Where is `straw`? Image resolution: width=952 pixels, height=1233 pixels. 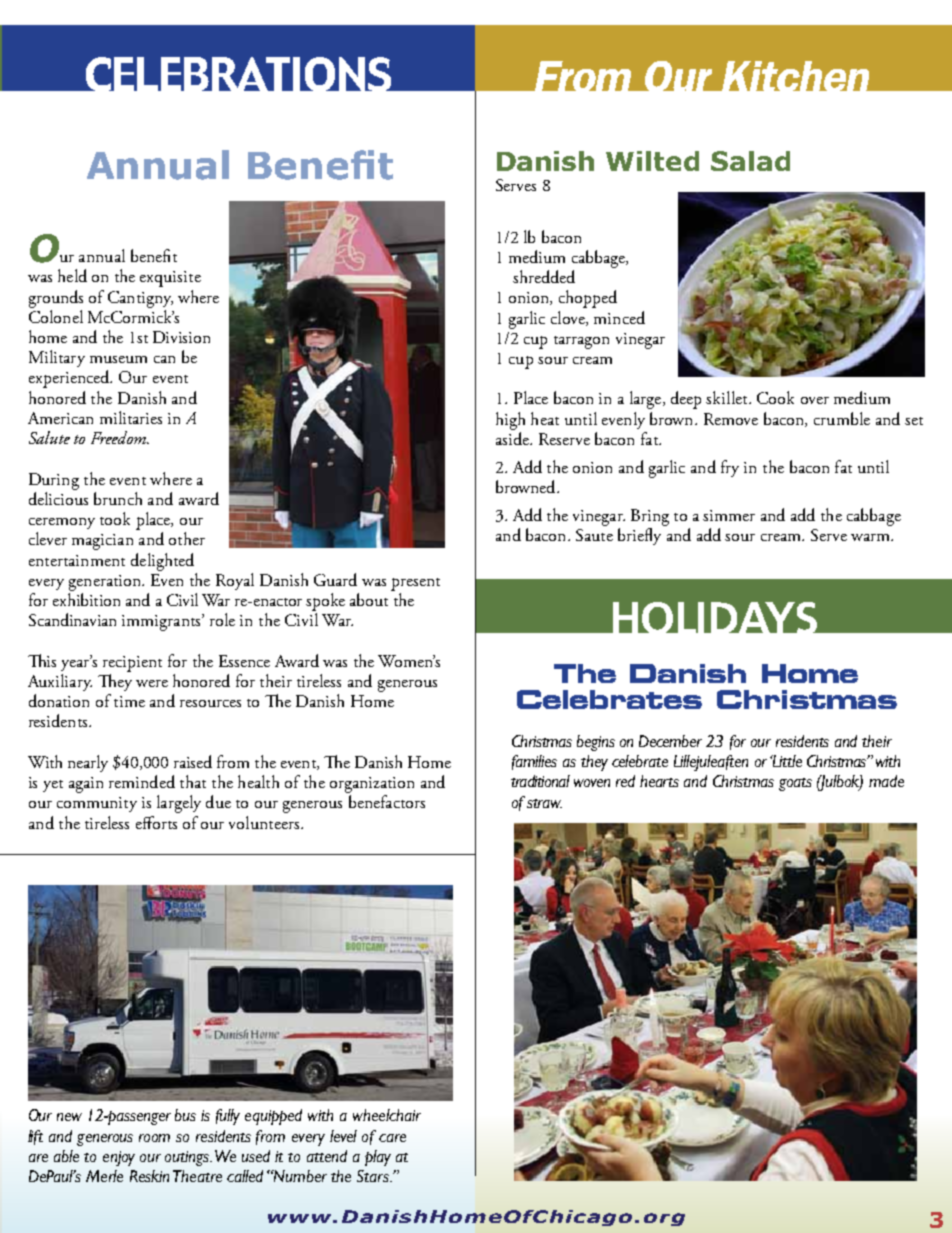 straw is located at coordinates (544, 803).
